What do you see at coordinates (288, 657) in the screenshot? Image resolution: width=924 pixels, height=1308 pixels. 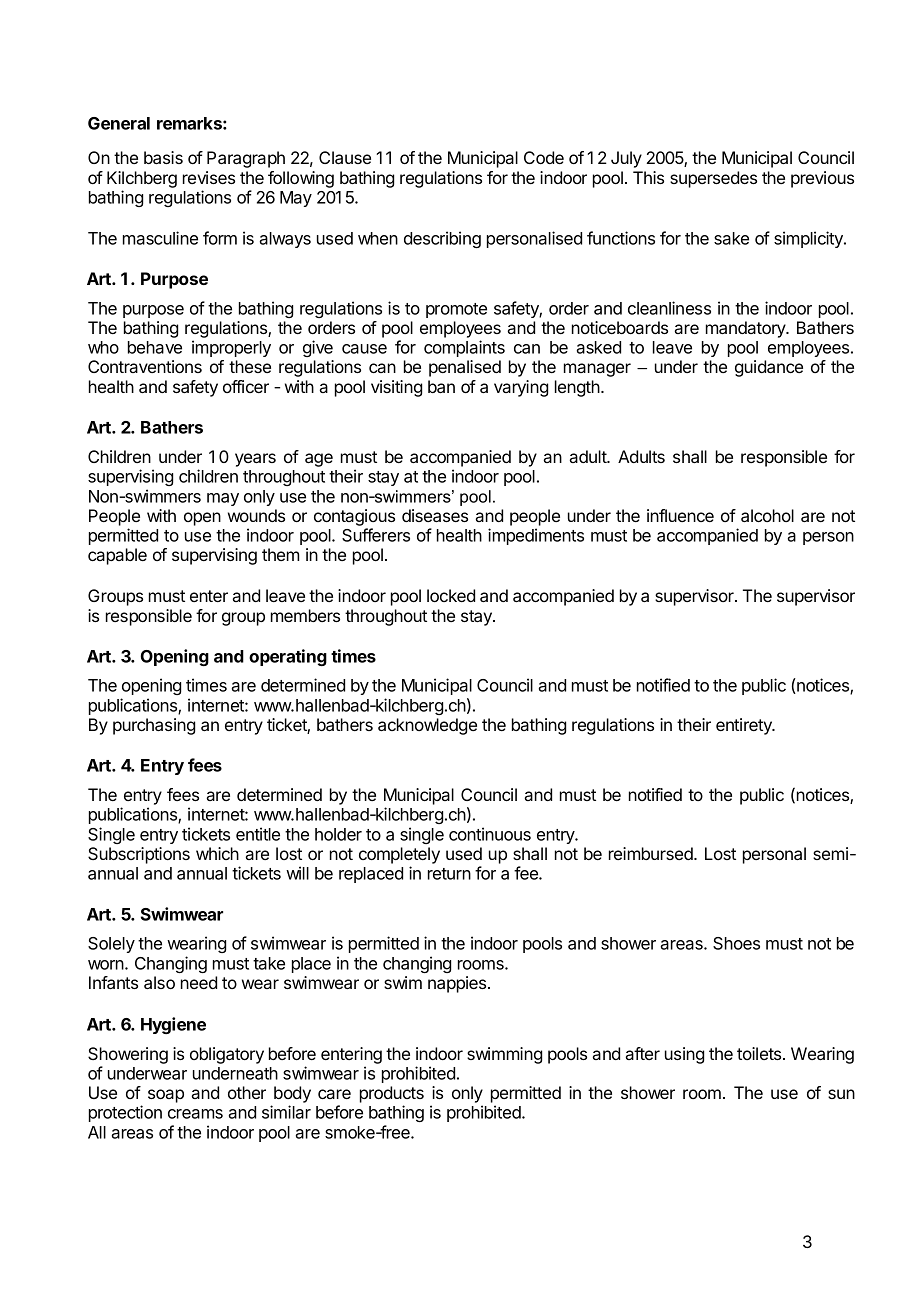 I see `operating` at bounding box center [288, 657].
